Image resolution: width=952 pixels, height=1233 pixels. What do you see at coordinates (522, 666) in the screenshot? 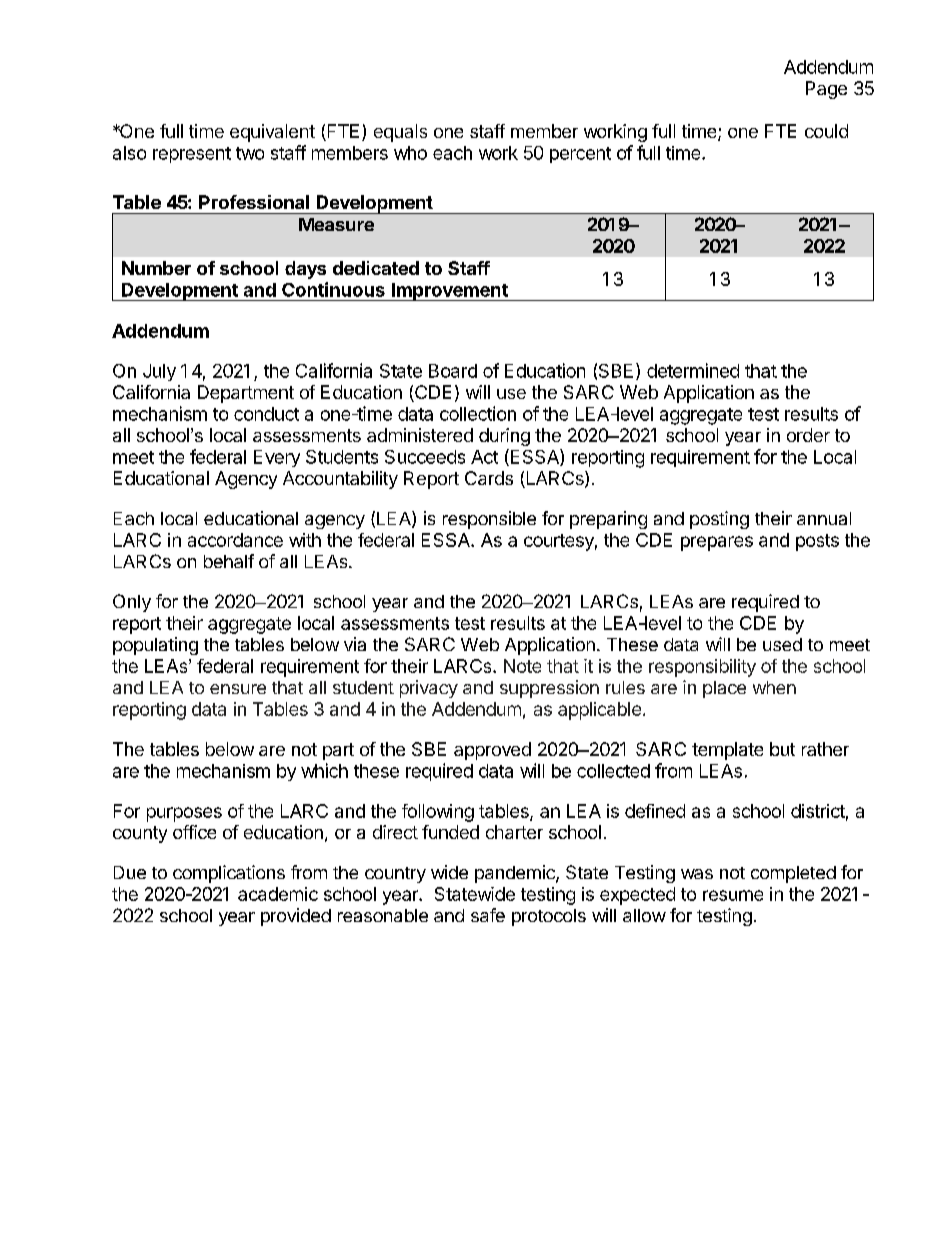
I see `Note` at bounding box center [522, 666].
